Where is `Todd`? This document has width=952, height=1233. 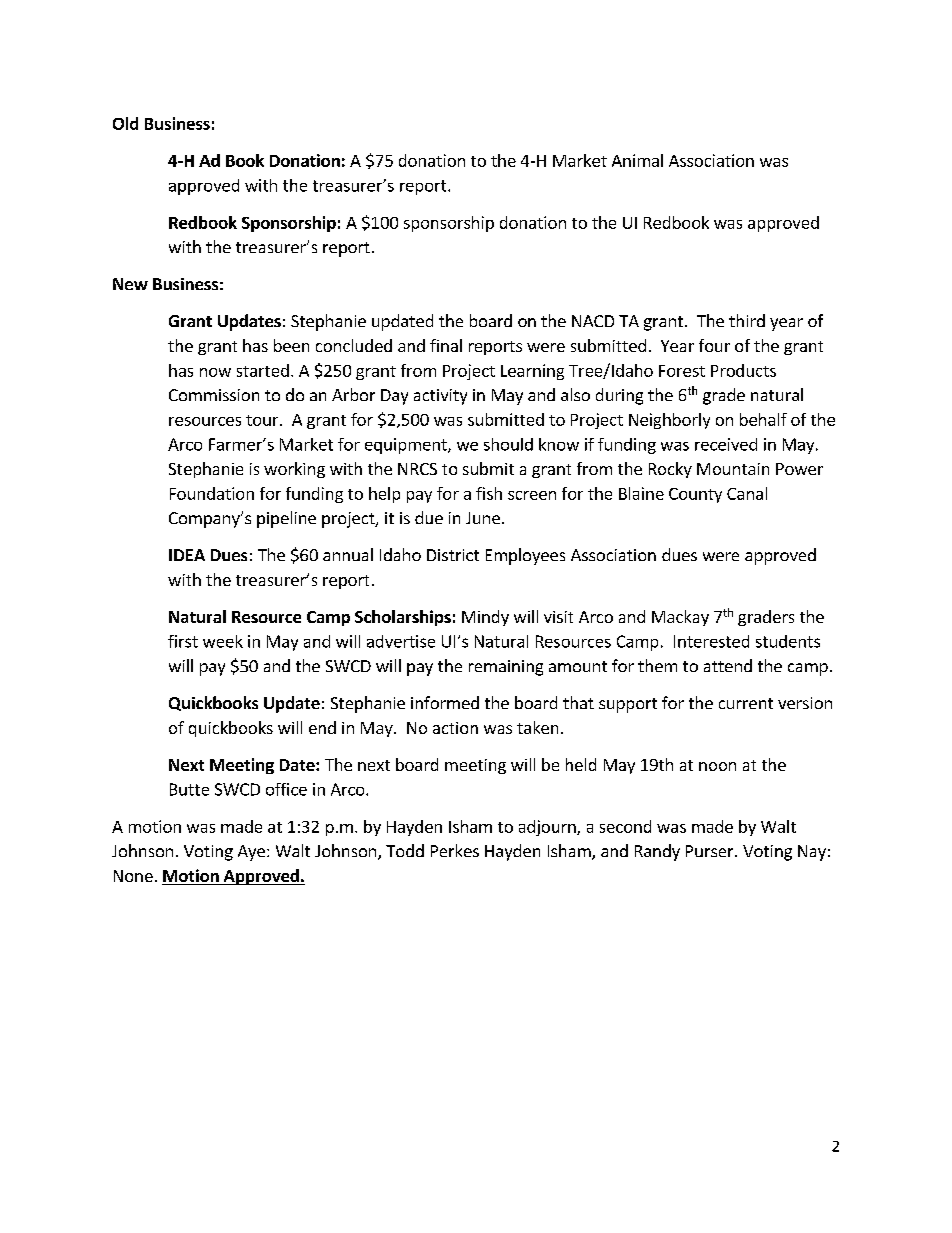 Todd is located at coordinates (405, 850).
